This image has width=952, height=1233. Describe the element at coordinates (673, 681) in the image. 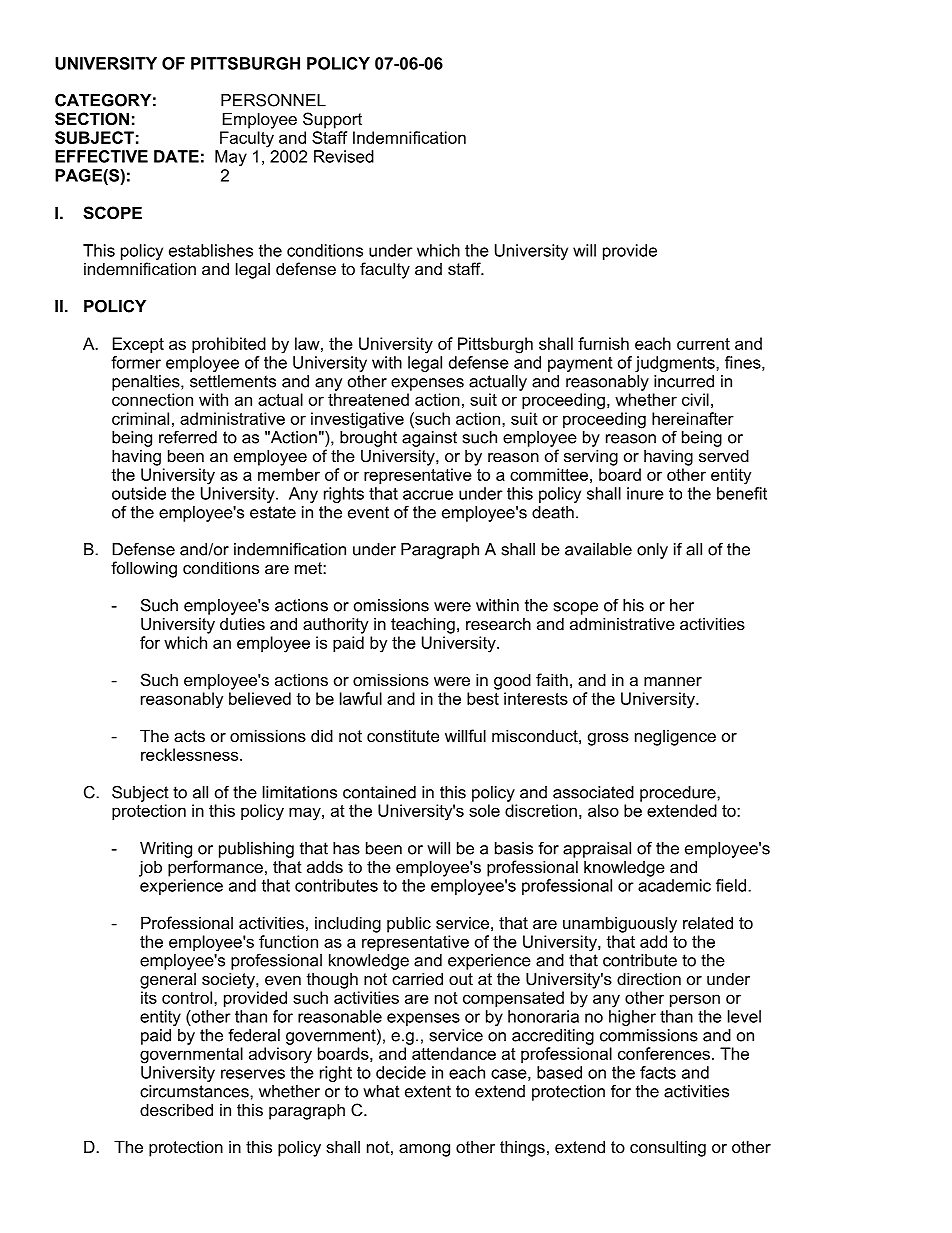

I see `manner` at that location.
